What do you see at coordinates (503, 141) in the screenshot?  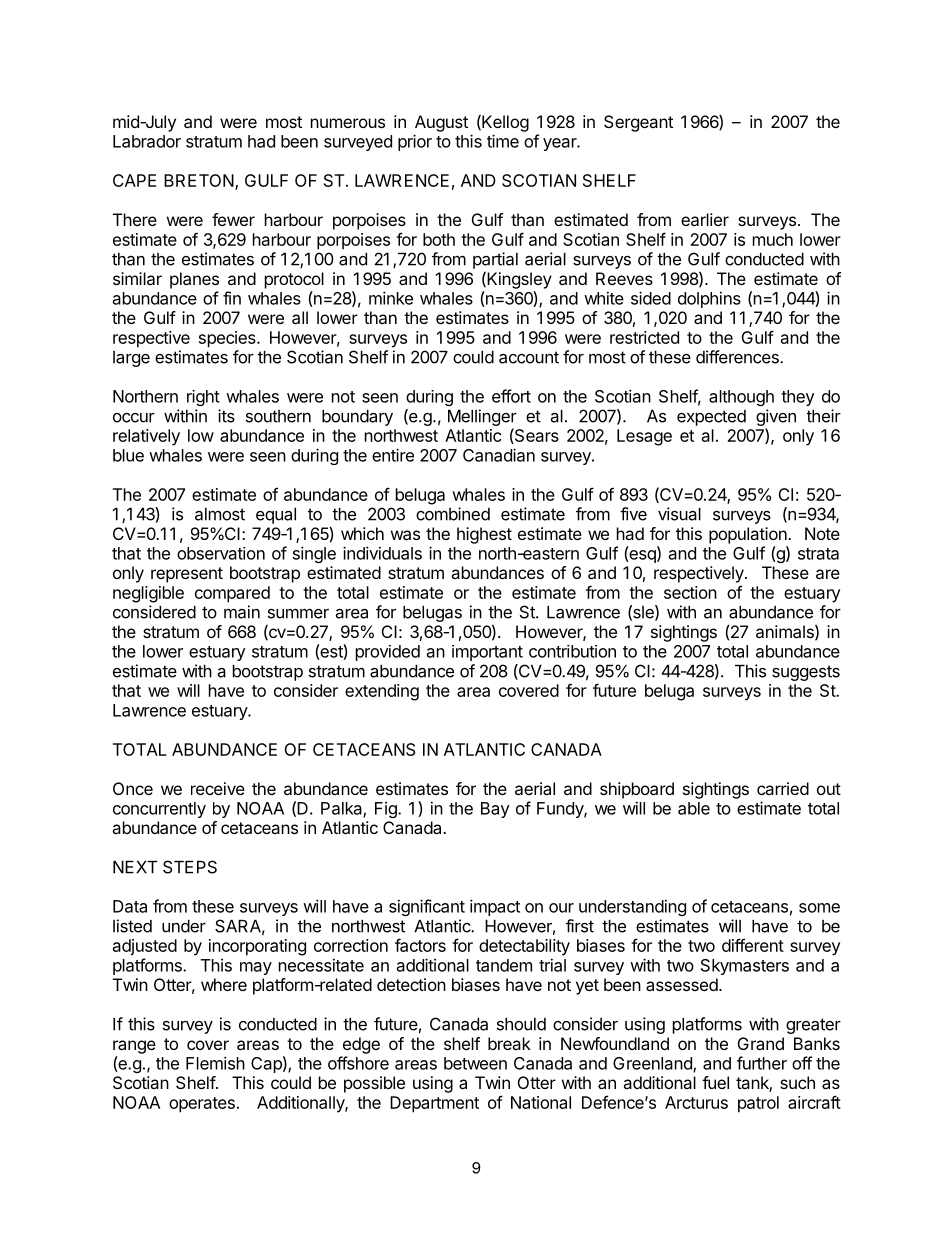 I see `time` at bounding box center [503, 141].
